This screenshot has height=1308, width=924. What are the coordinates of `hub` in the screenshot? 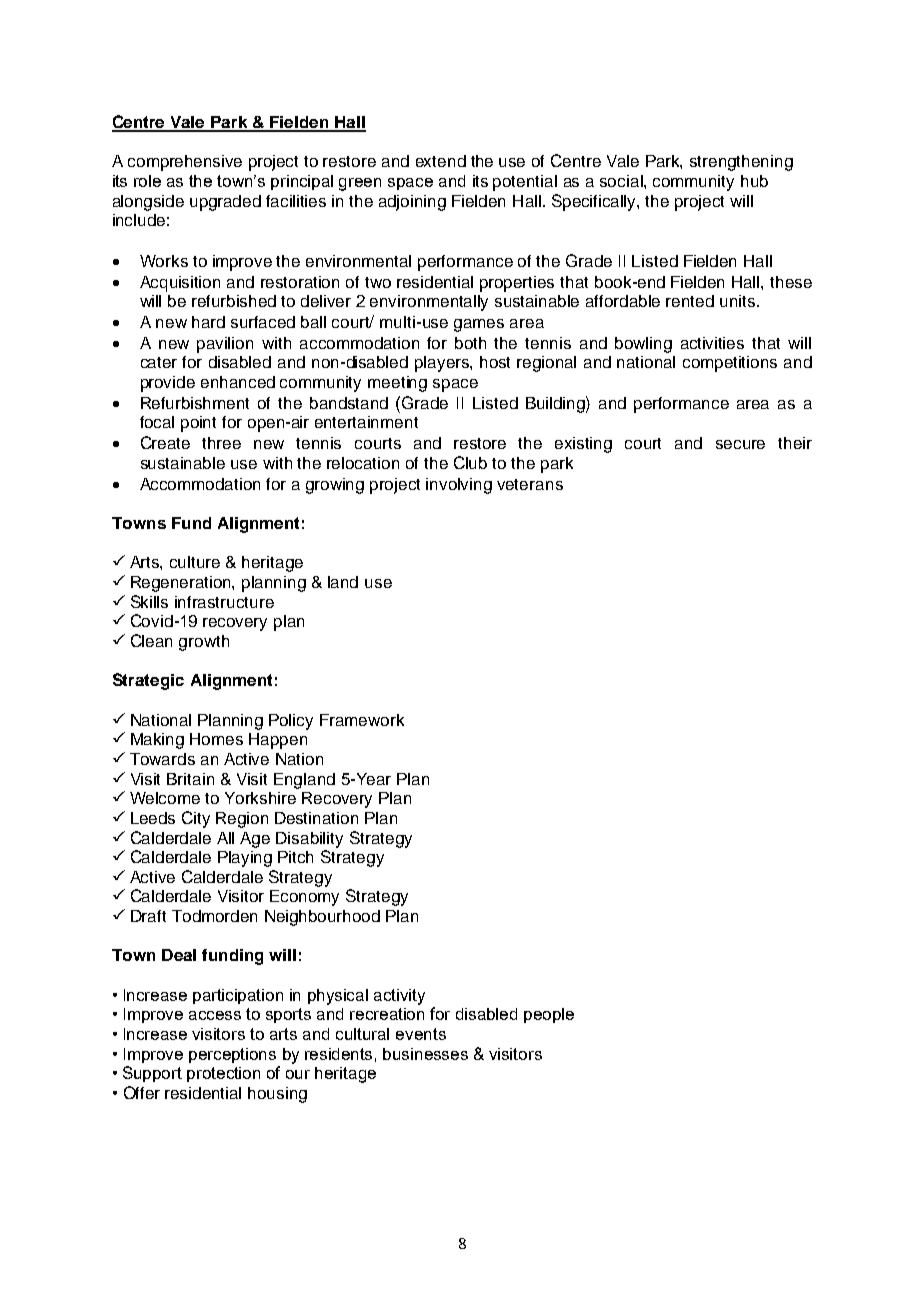 It's located at (754, 181).
